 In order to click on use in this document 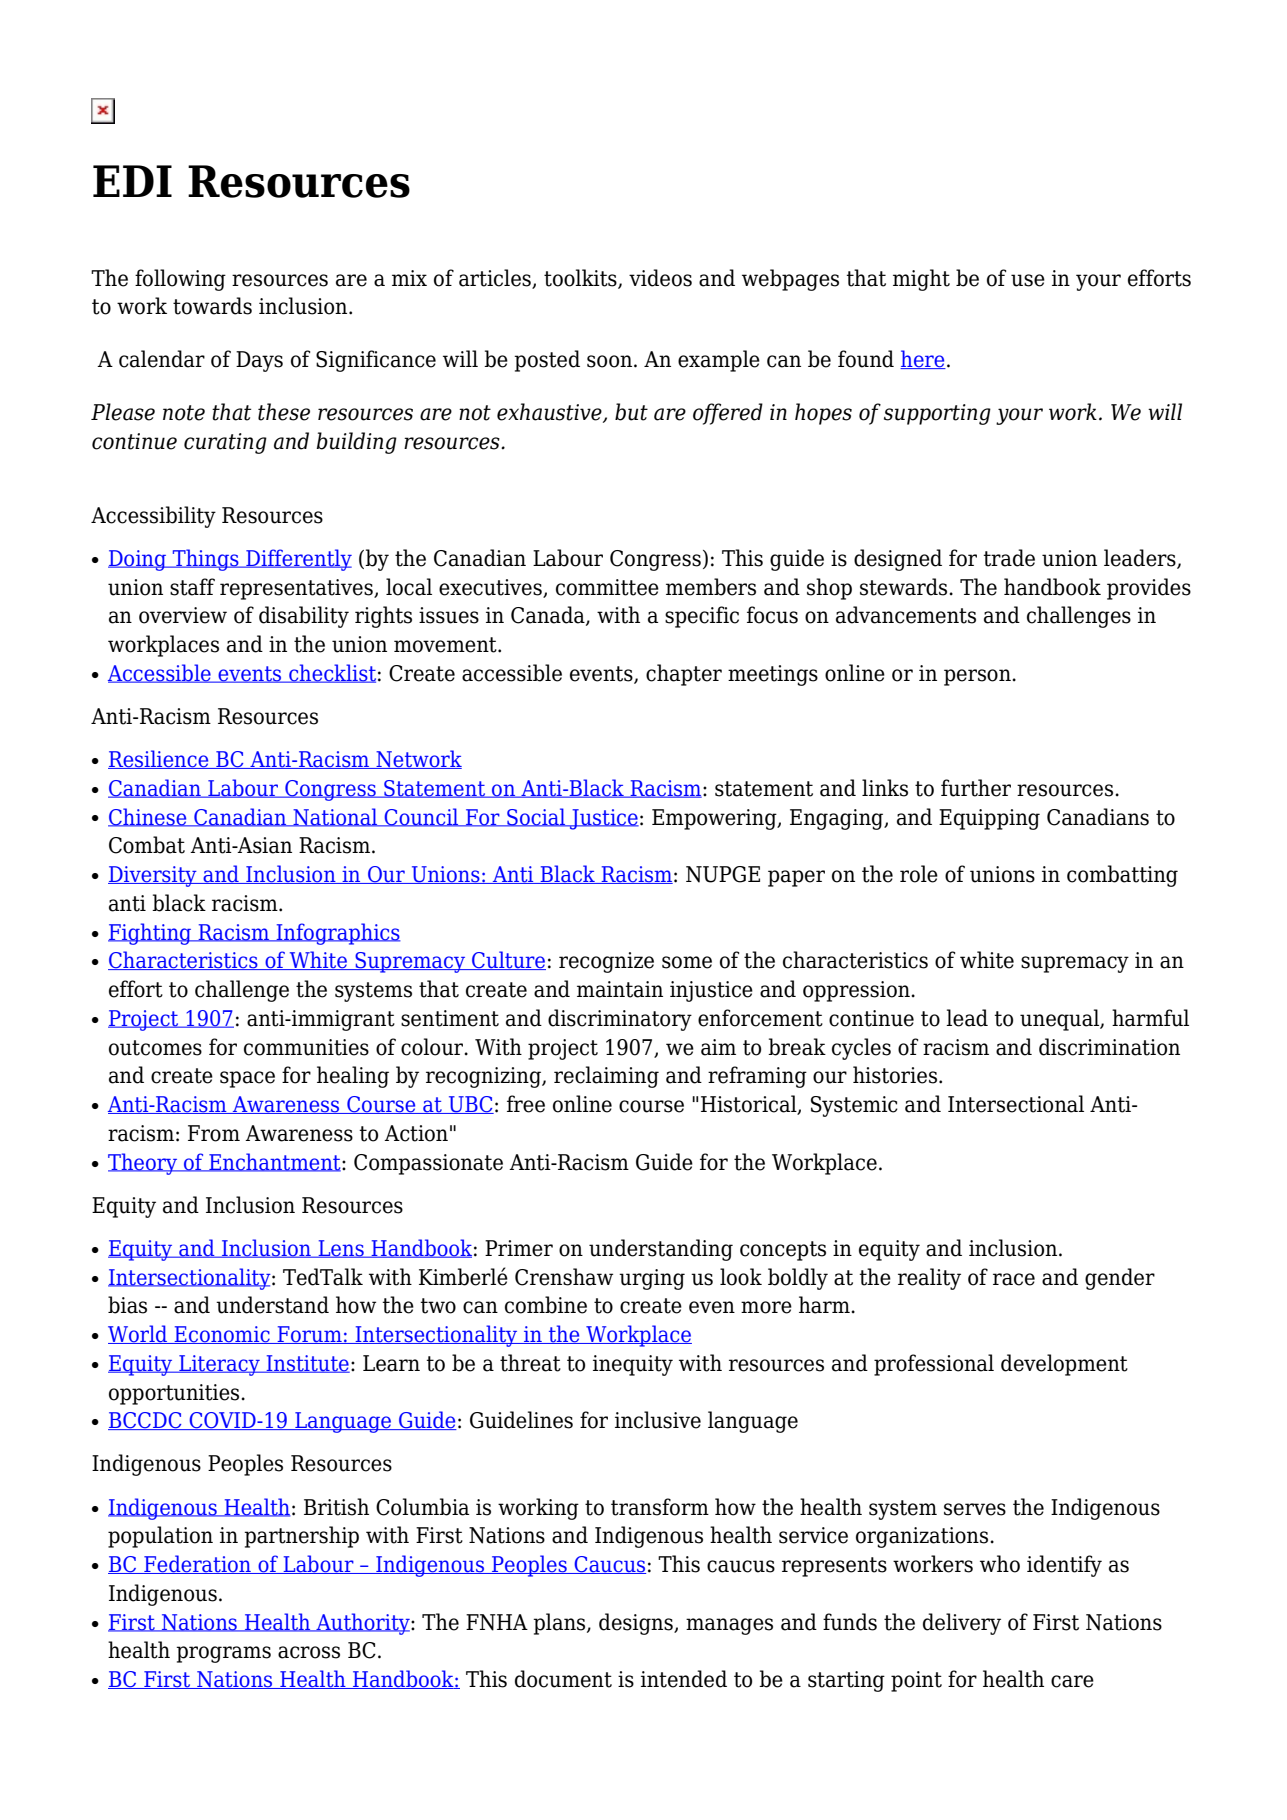, I will do `click(1028, 280)`.
